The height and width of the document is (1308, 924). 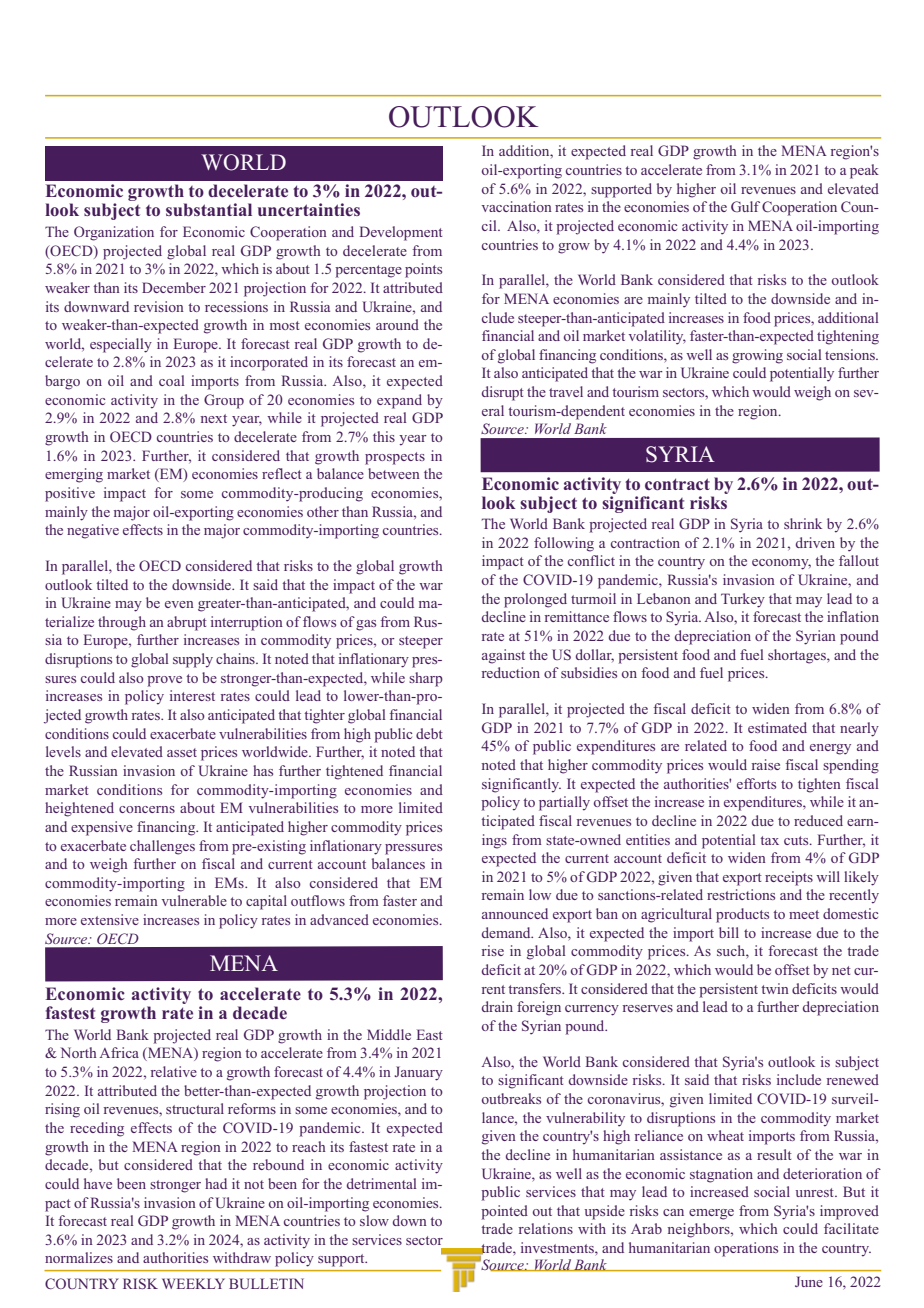 What do you see at coordinates (515, 913) in the document?
I see `announced` at bounding box center [515, 913].
